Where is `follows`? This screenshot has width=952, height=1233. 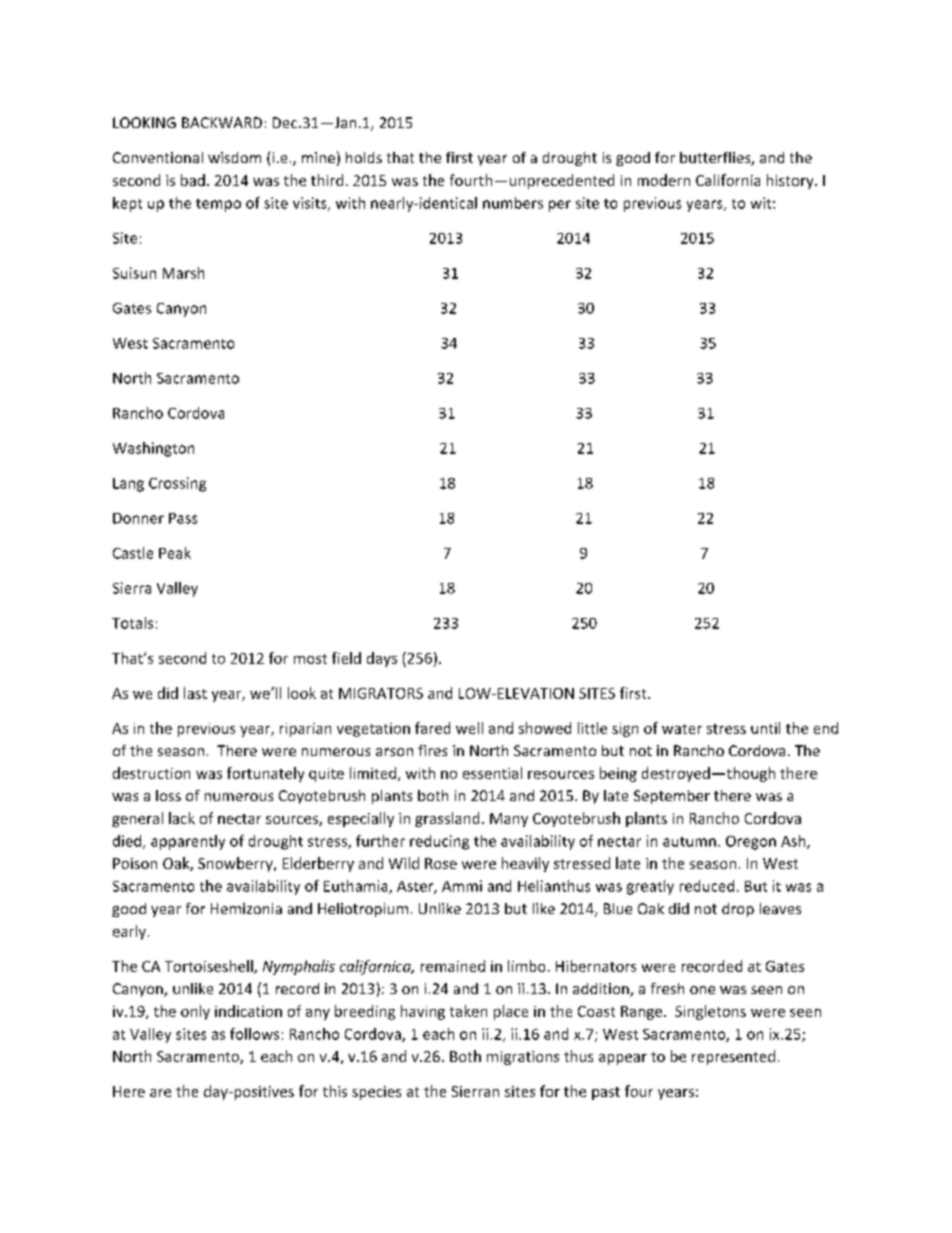 follows is located at coordinates (254, 1034).
